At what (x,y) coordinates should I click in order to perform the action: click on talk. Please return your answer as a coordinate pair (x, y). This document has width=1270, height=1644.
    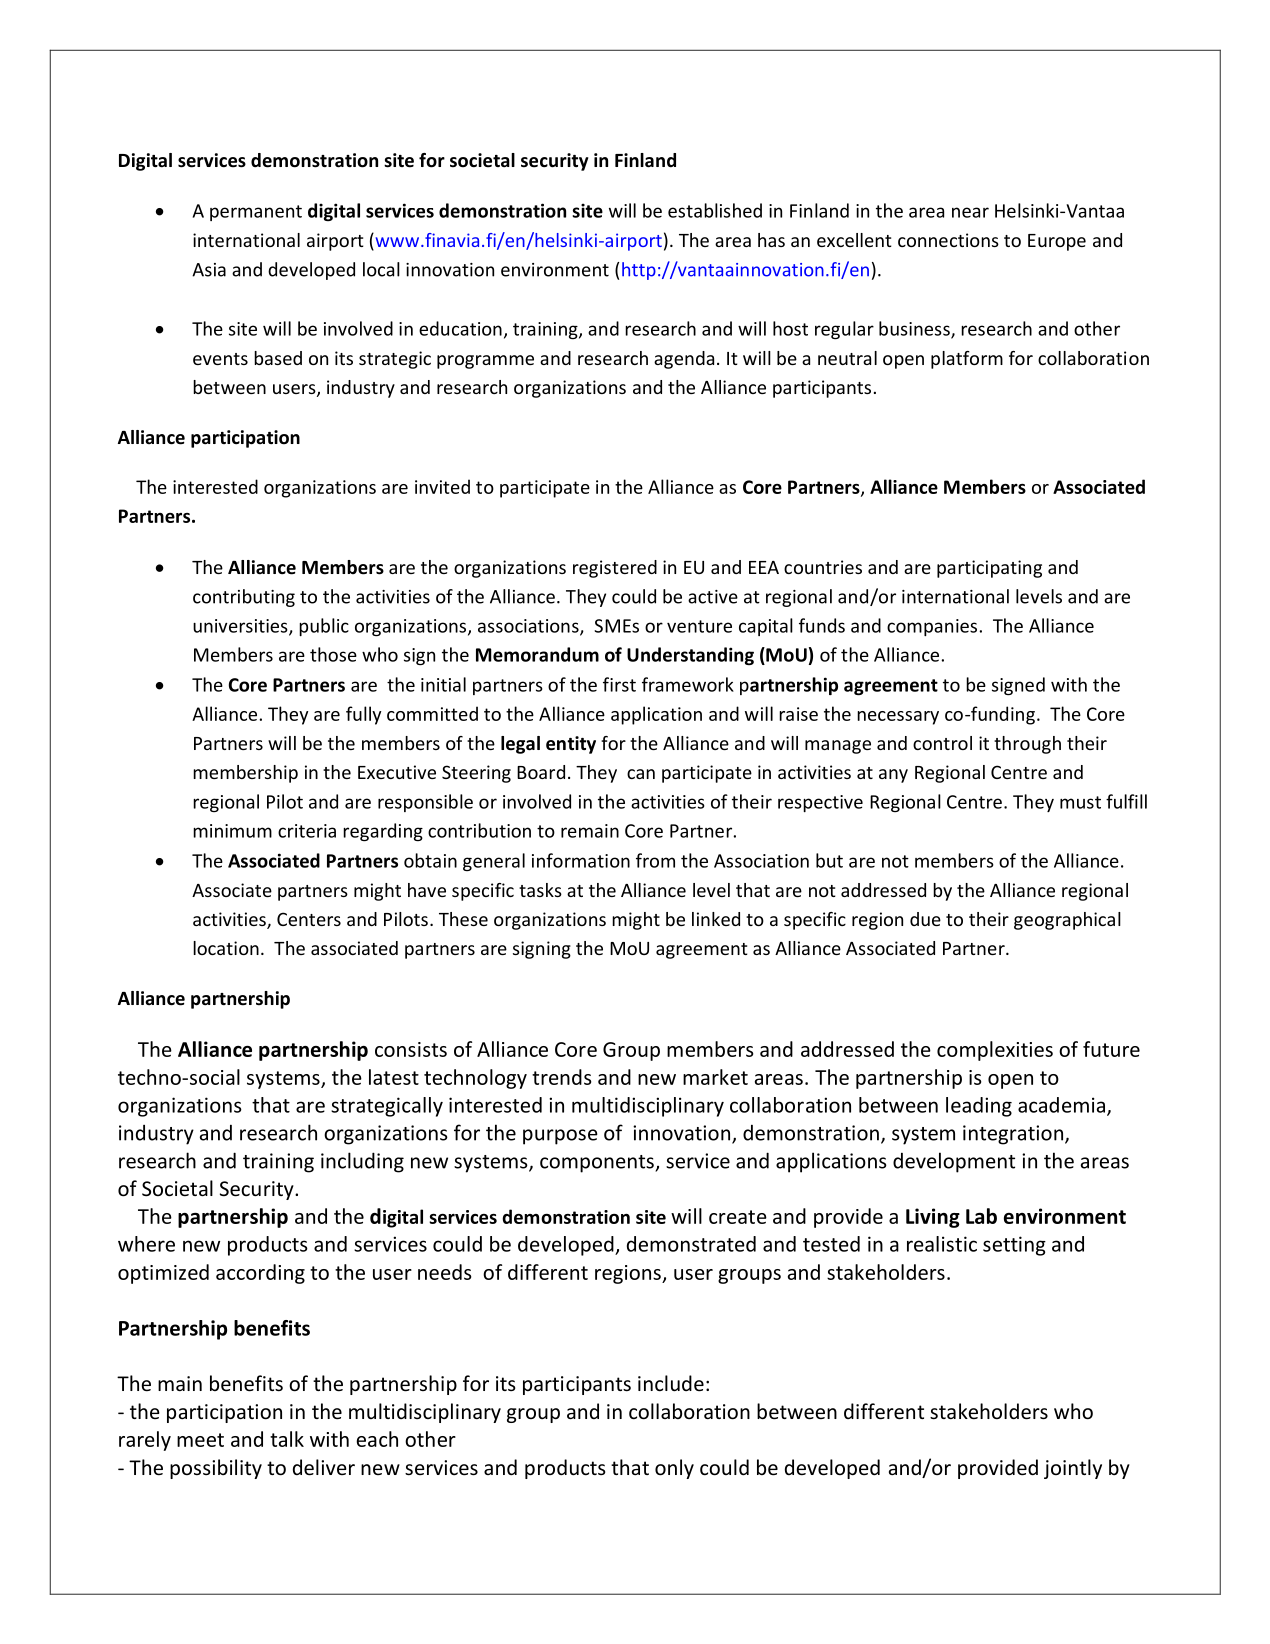
    Looking at the image, I should click on (287, 1439).
